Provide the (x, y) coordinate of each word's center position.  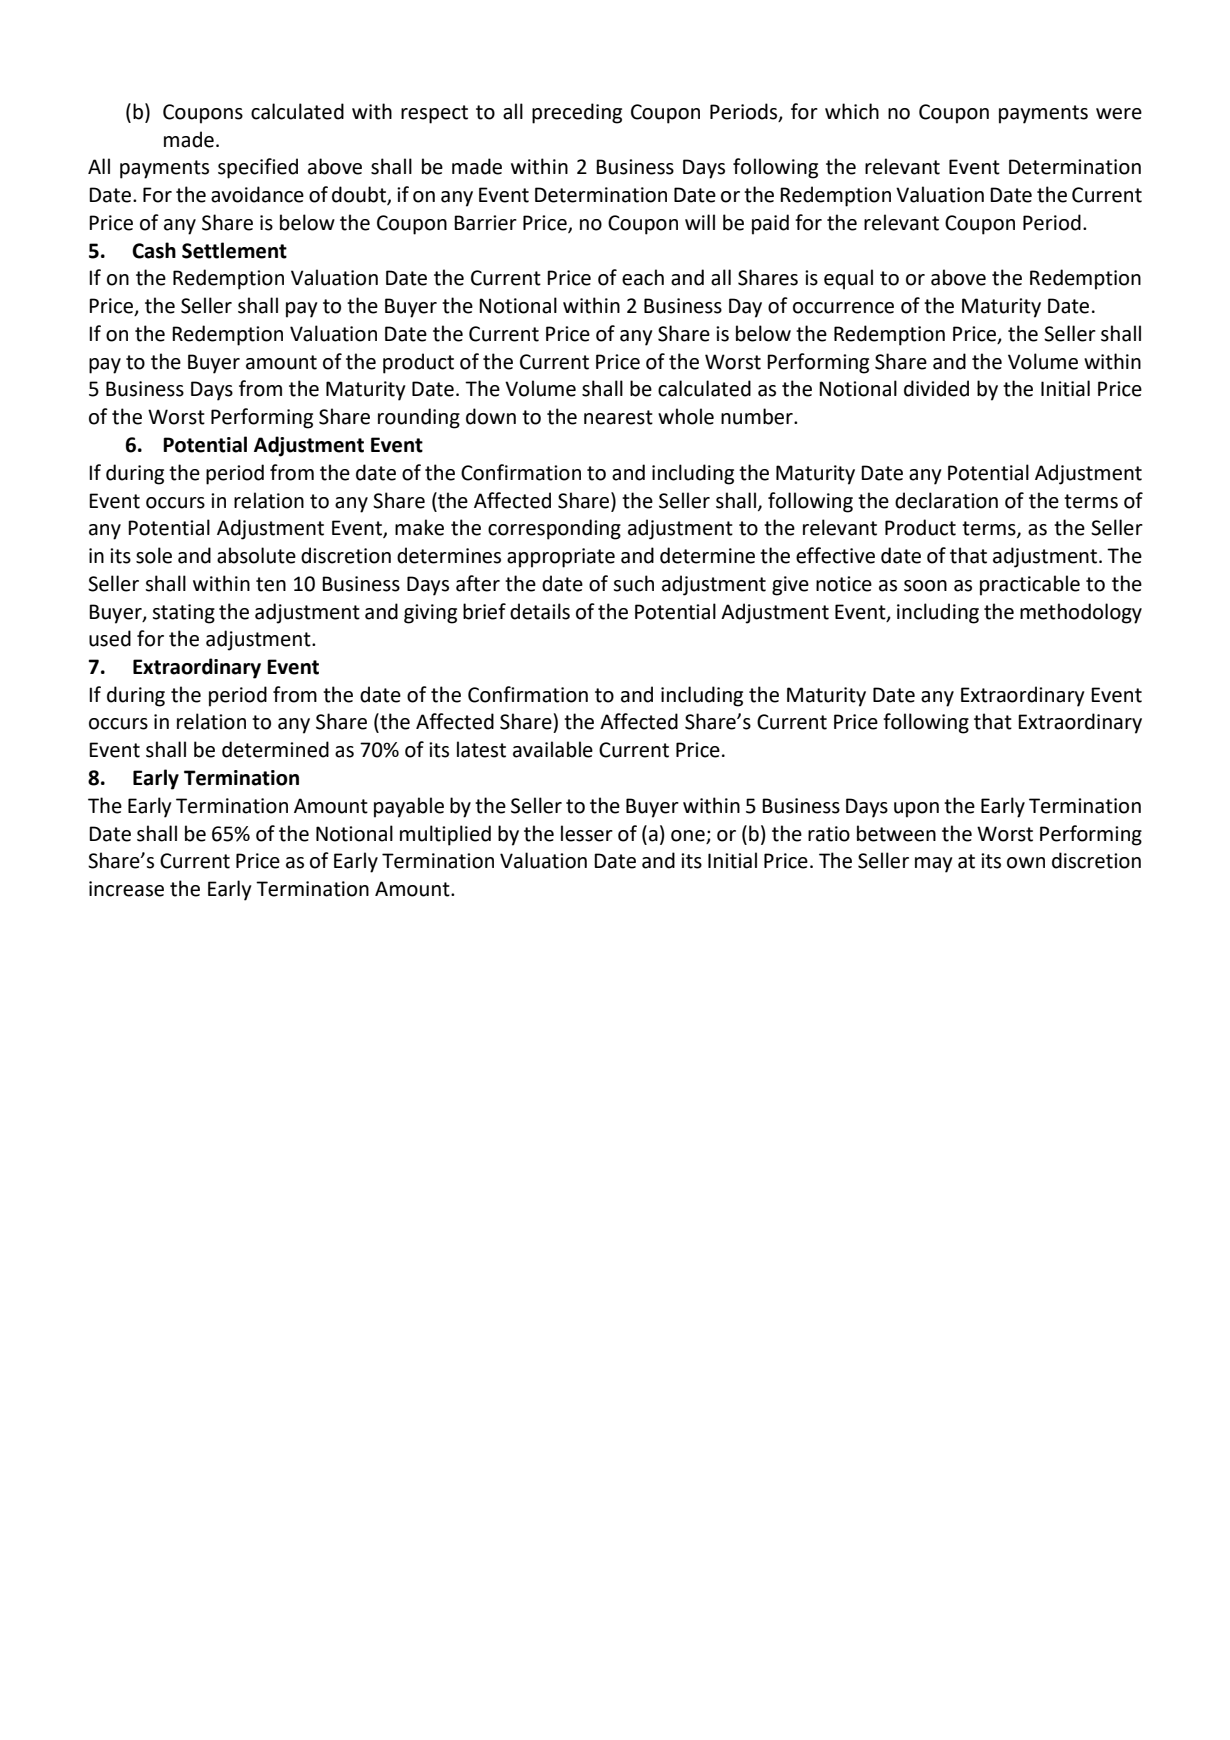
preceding (577, 113)
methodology (1081, 613)
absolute (256, 555)
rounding (419, 418)
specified (258, 168)
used (110, 638)
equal (848, 279)
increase (126, 889)
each (643, 277)
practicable (1030, 585)
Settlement (234, 250)
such (633, 583)
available (553, 749)
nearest (618, 417)
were (1119, 114)
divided (936, 388)
